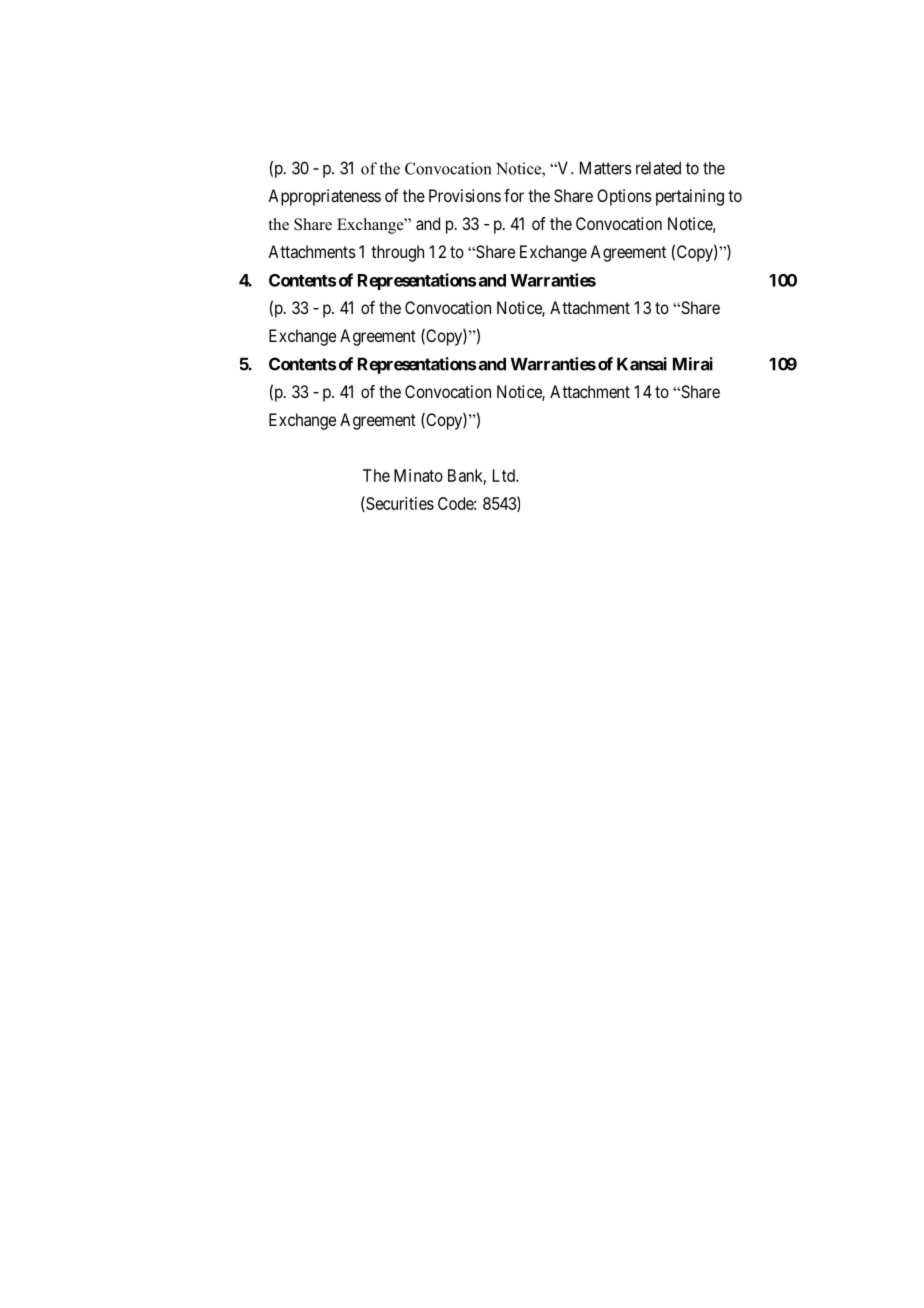 The width and height of the page is (924, 1308). I want to click on Mirai, so click(693, 364).
